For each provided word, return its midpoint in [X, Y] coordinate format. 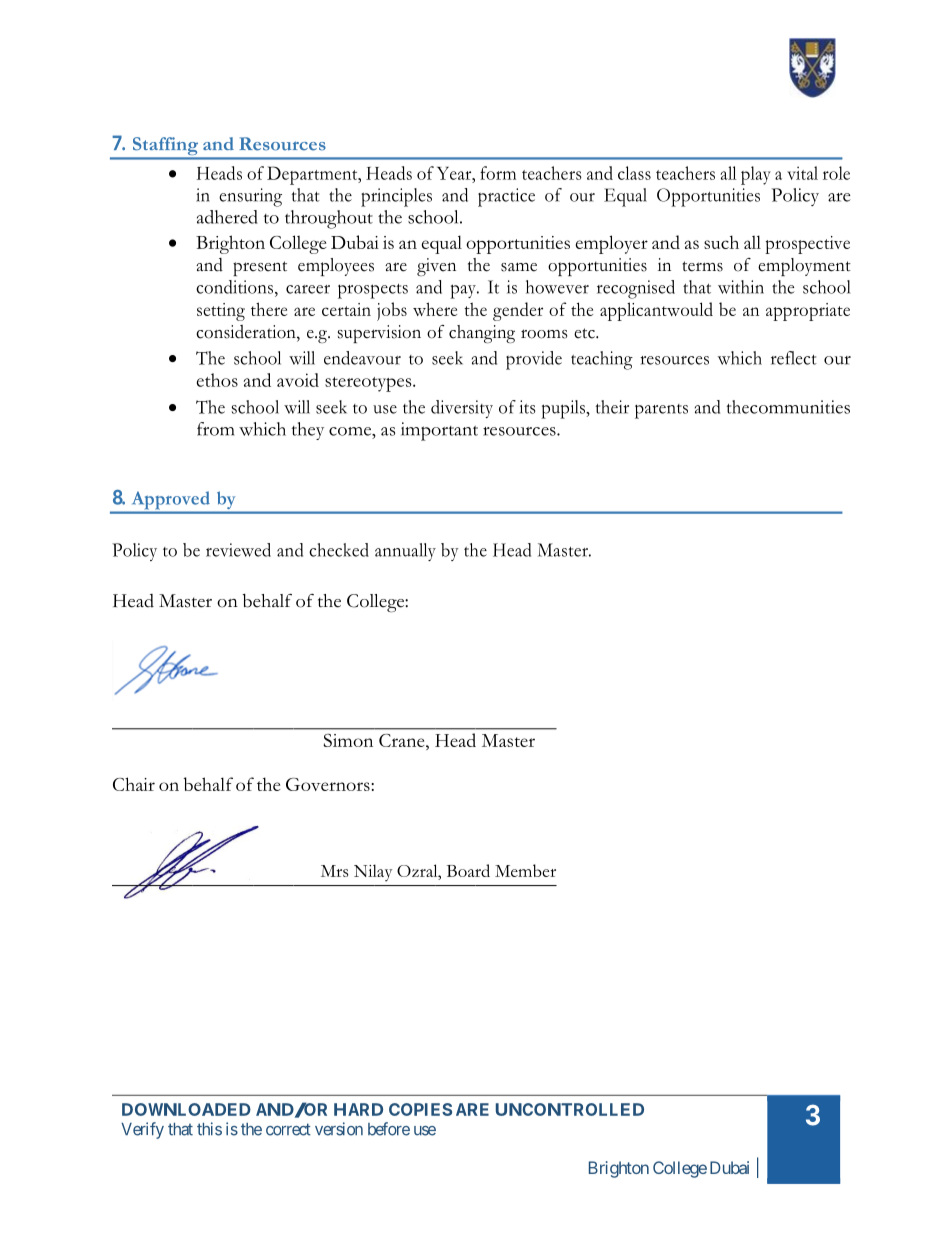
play [756, 175]
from [215, 429]
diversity [462, 409]
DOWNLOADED [186, 1109]
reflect [794, 358]
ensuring [250, 197]
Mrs [334, 871]
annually [405, 552]
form [498, 173]
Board [468, 870]
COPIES [420, 1109]
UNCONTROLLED [570, 1109]
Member [525, 870]
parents [661, 411]
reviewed [238, 550]
